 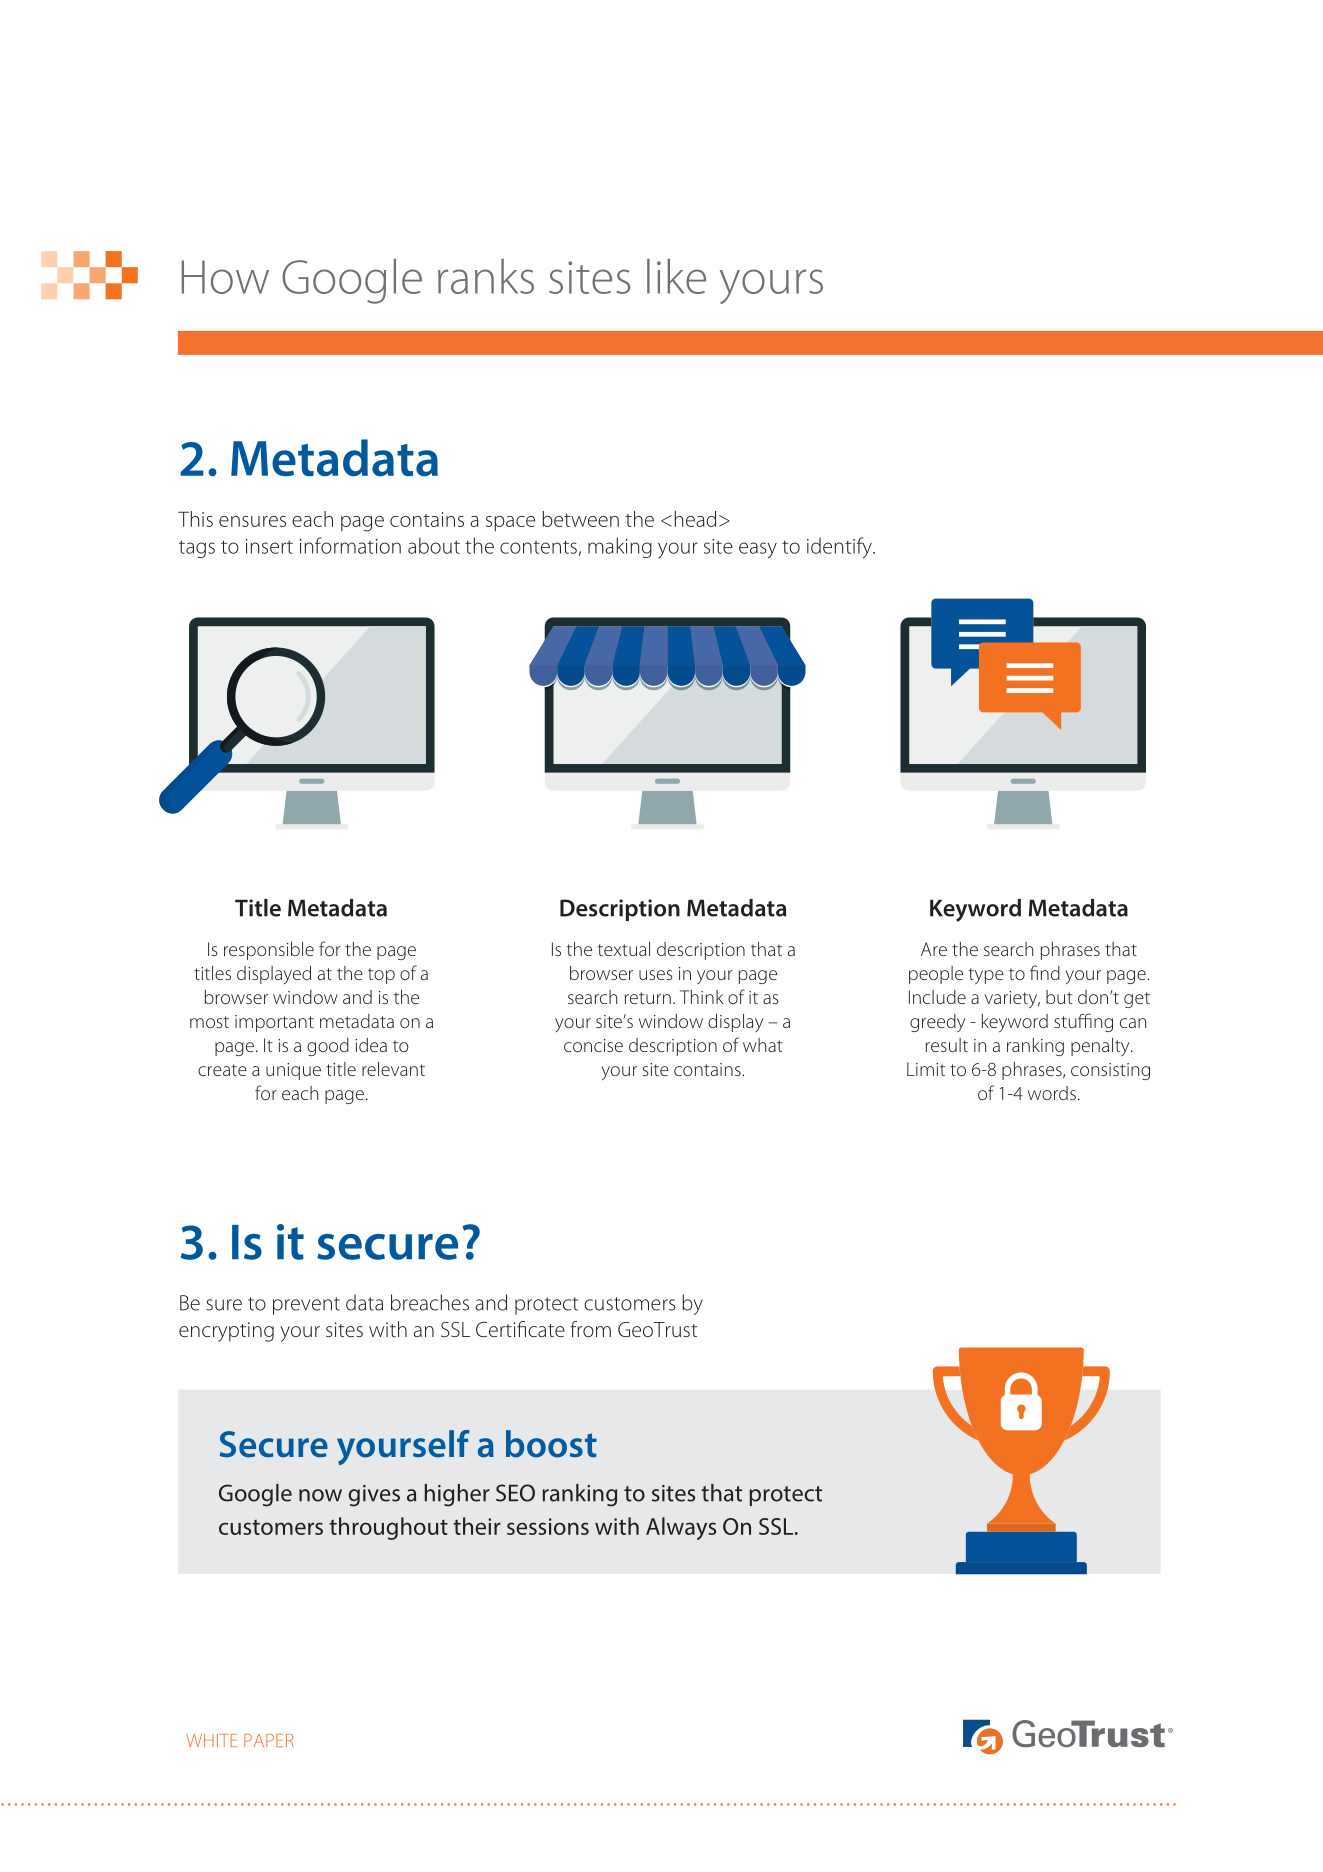 I want to click on like, so click(x=676, y=276).
